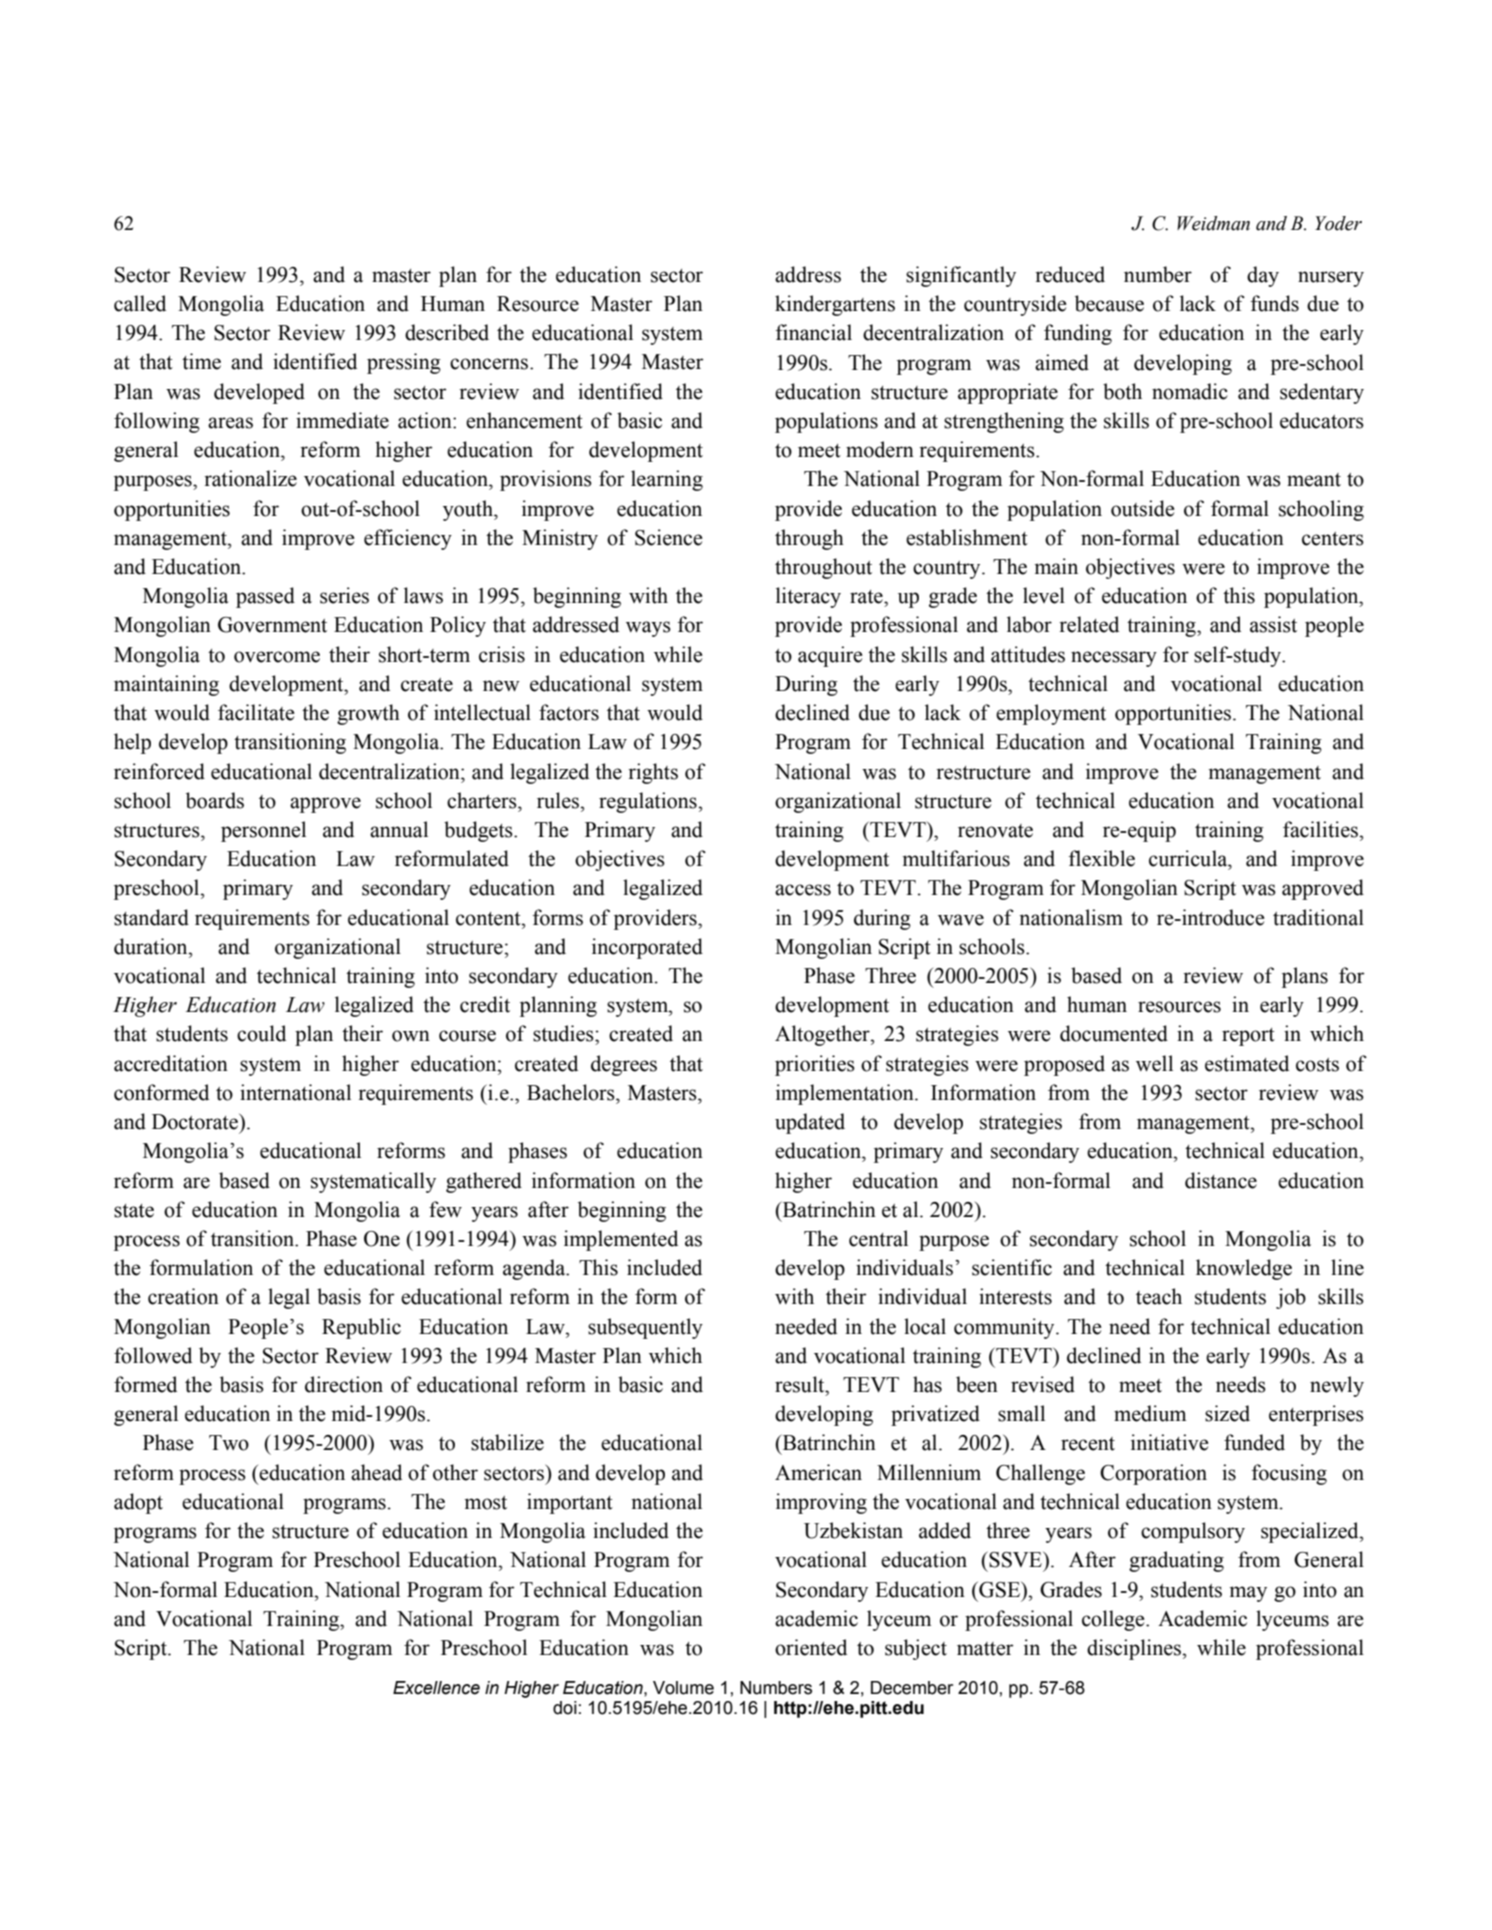 Image resolution: width=1492 pixels, height=1930 pixels. What do you see at coordinates (683, 1688) in the screenshot?
I see `Volume` at bounding box center [683, 1688].
